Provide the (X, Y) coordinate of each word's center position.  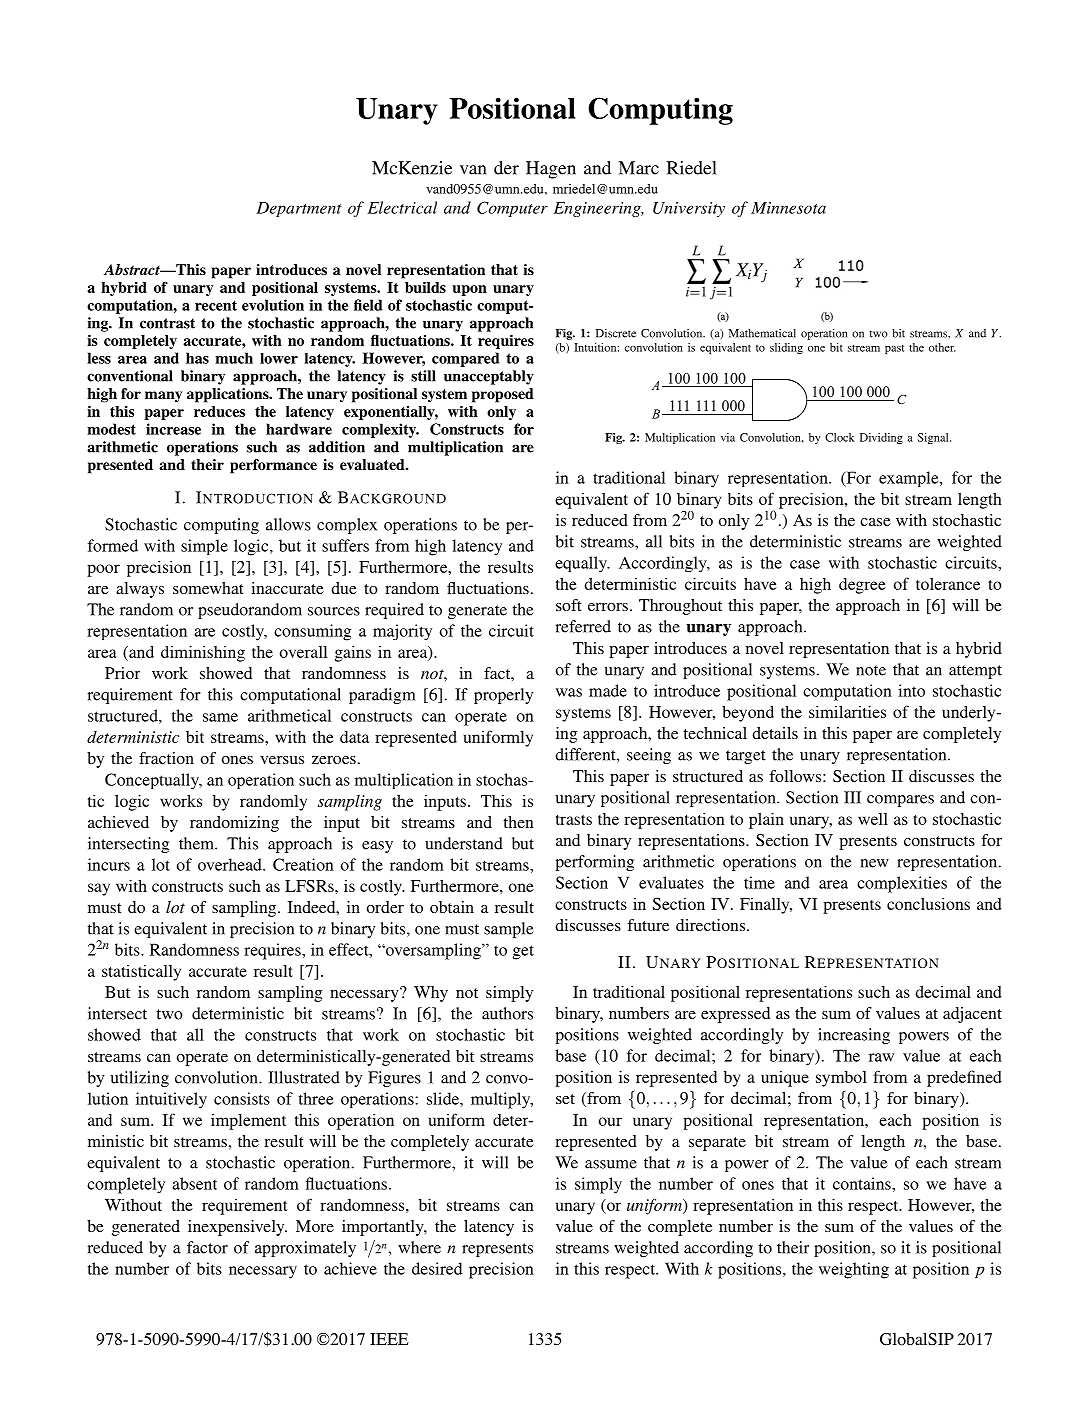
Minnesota (788, 208)
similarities (847, 711)
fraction (166, 758)
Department (299, 209)
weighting (854, 1270)
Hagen (551, 170)
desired (437, 1268)
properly (503, 696)
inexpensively (237, 1228)
